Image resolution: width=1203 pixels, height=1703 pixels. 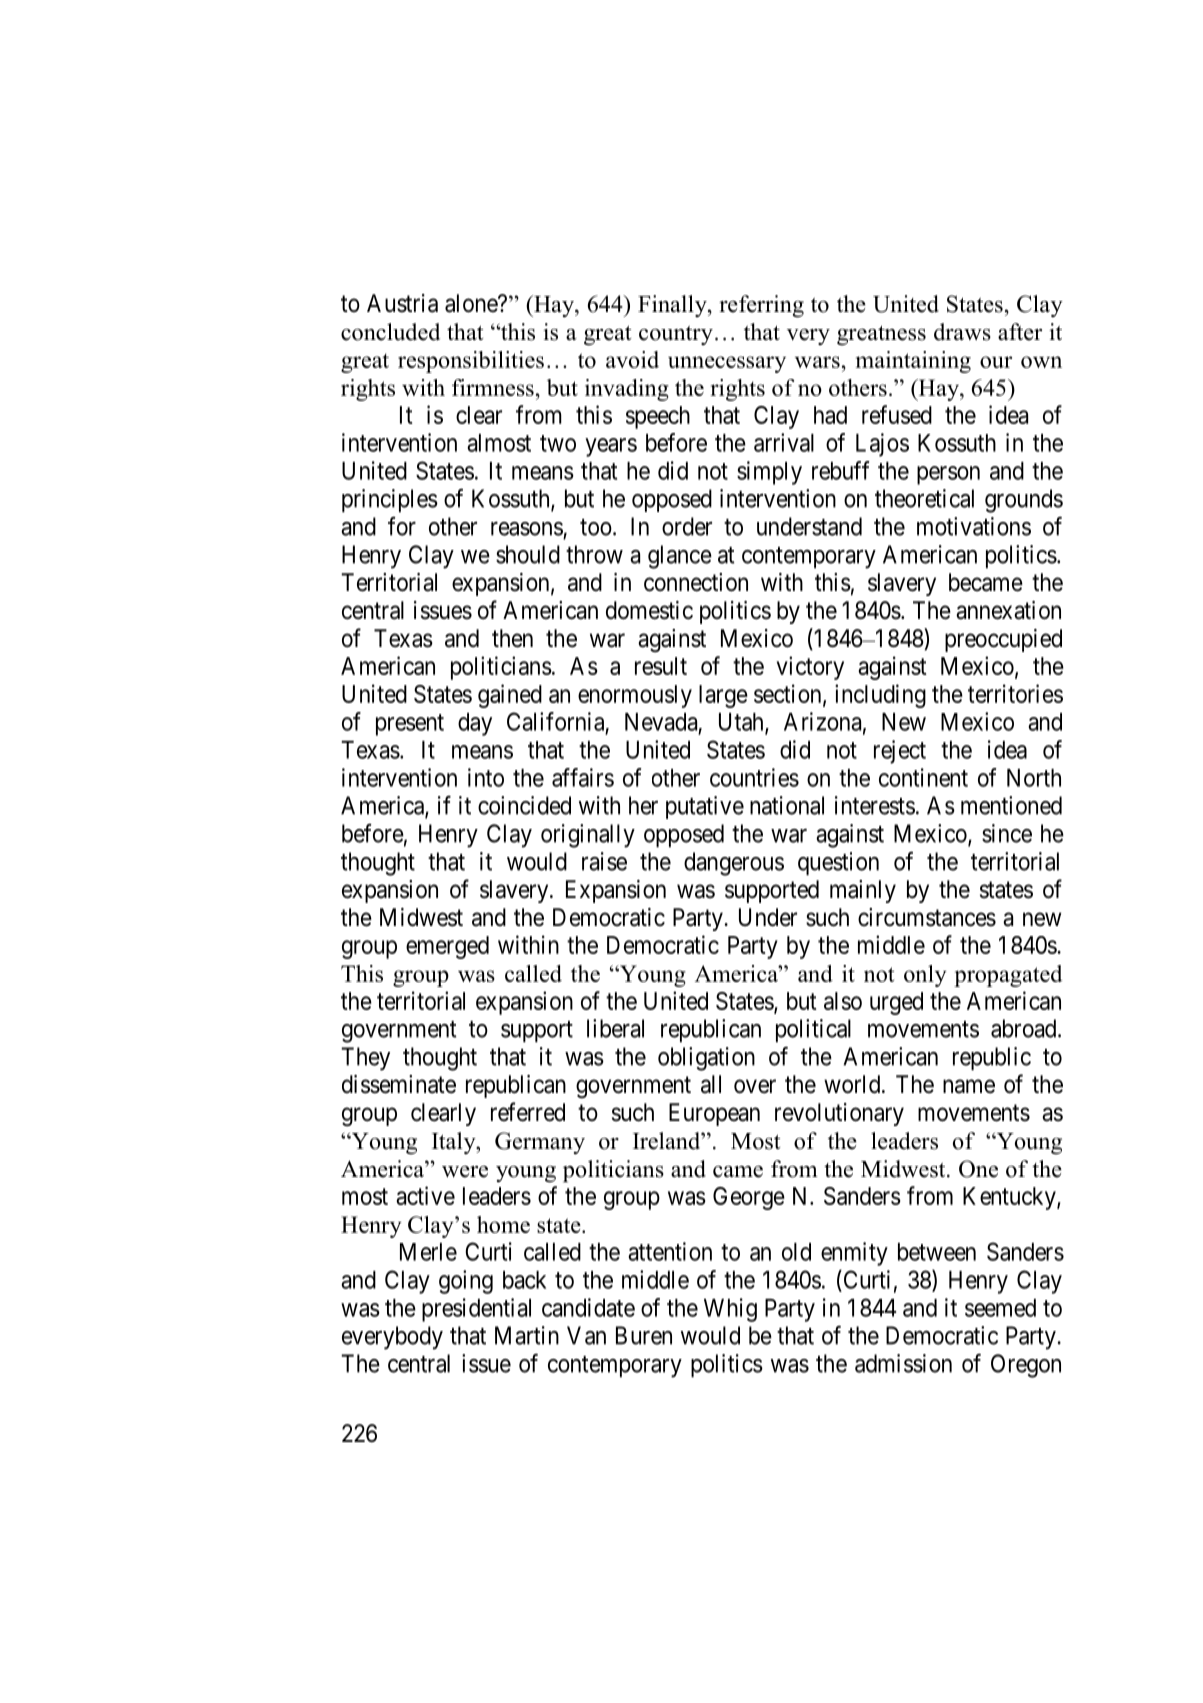 I want to click on annexation, so click(x=1008, y=610).
